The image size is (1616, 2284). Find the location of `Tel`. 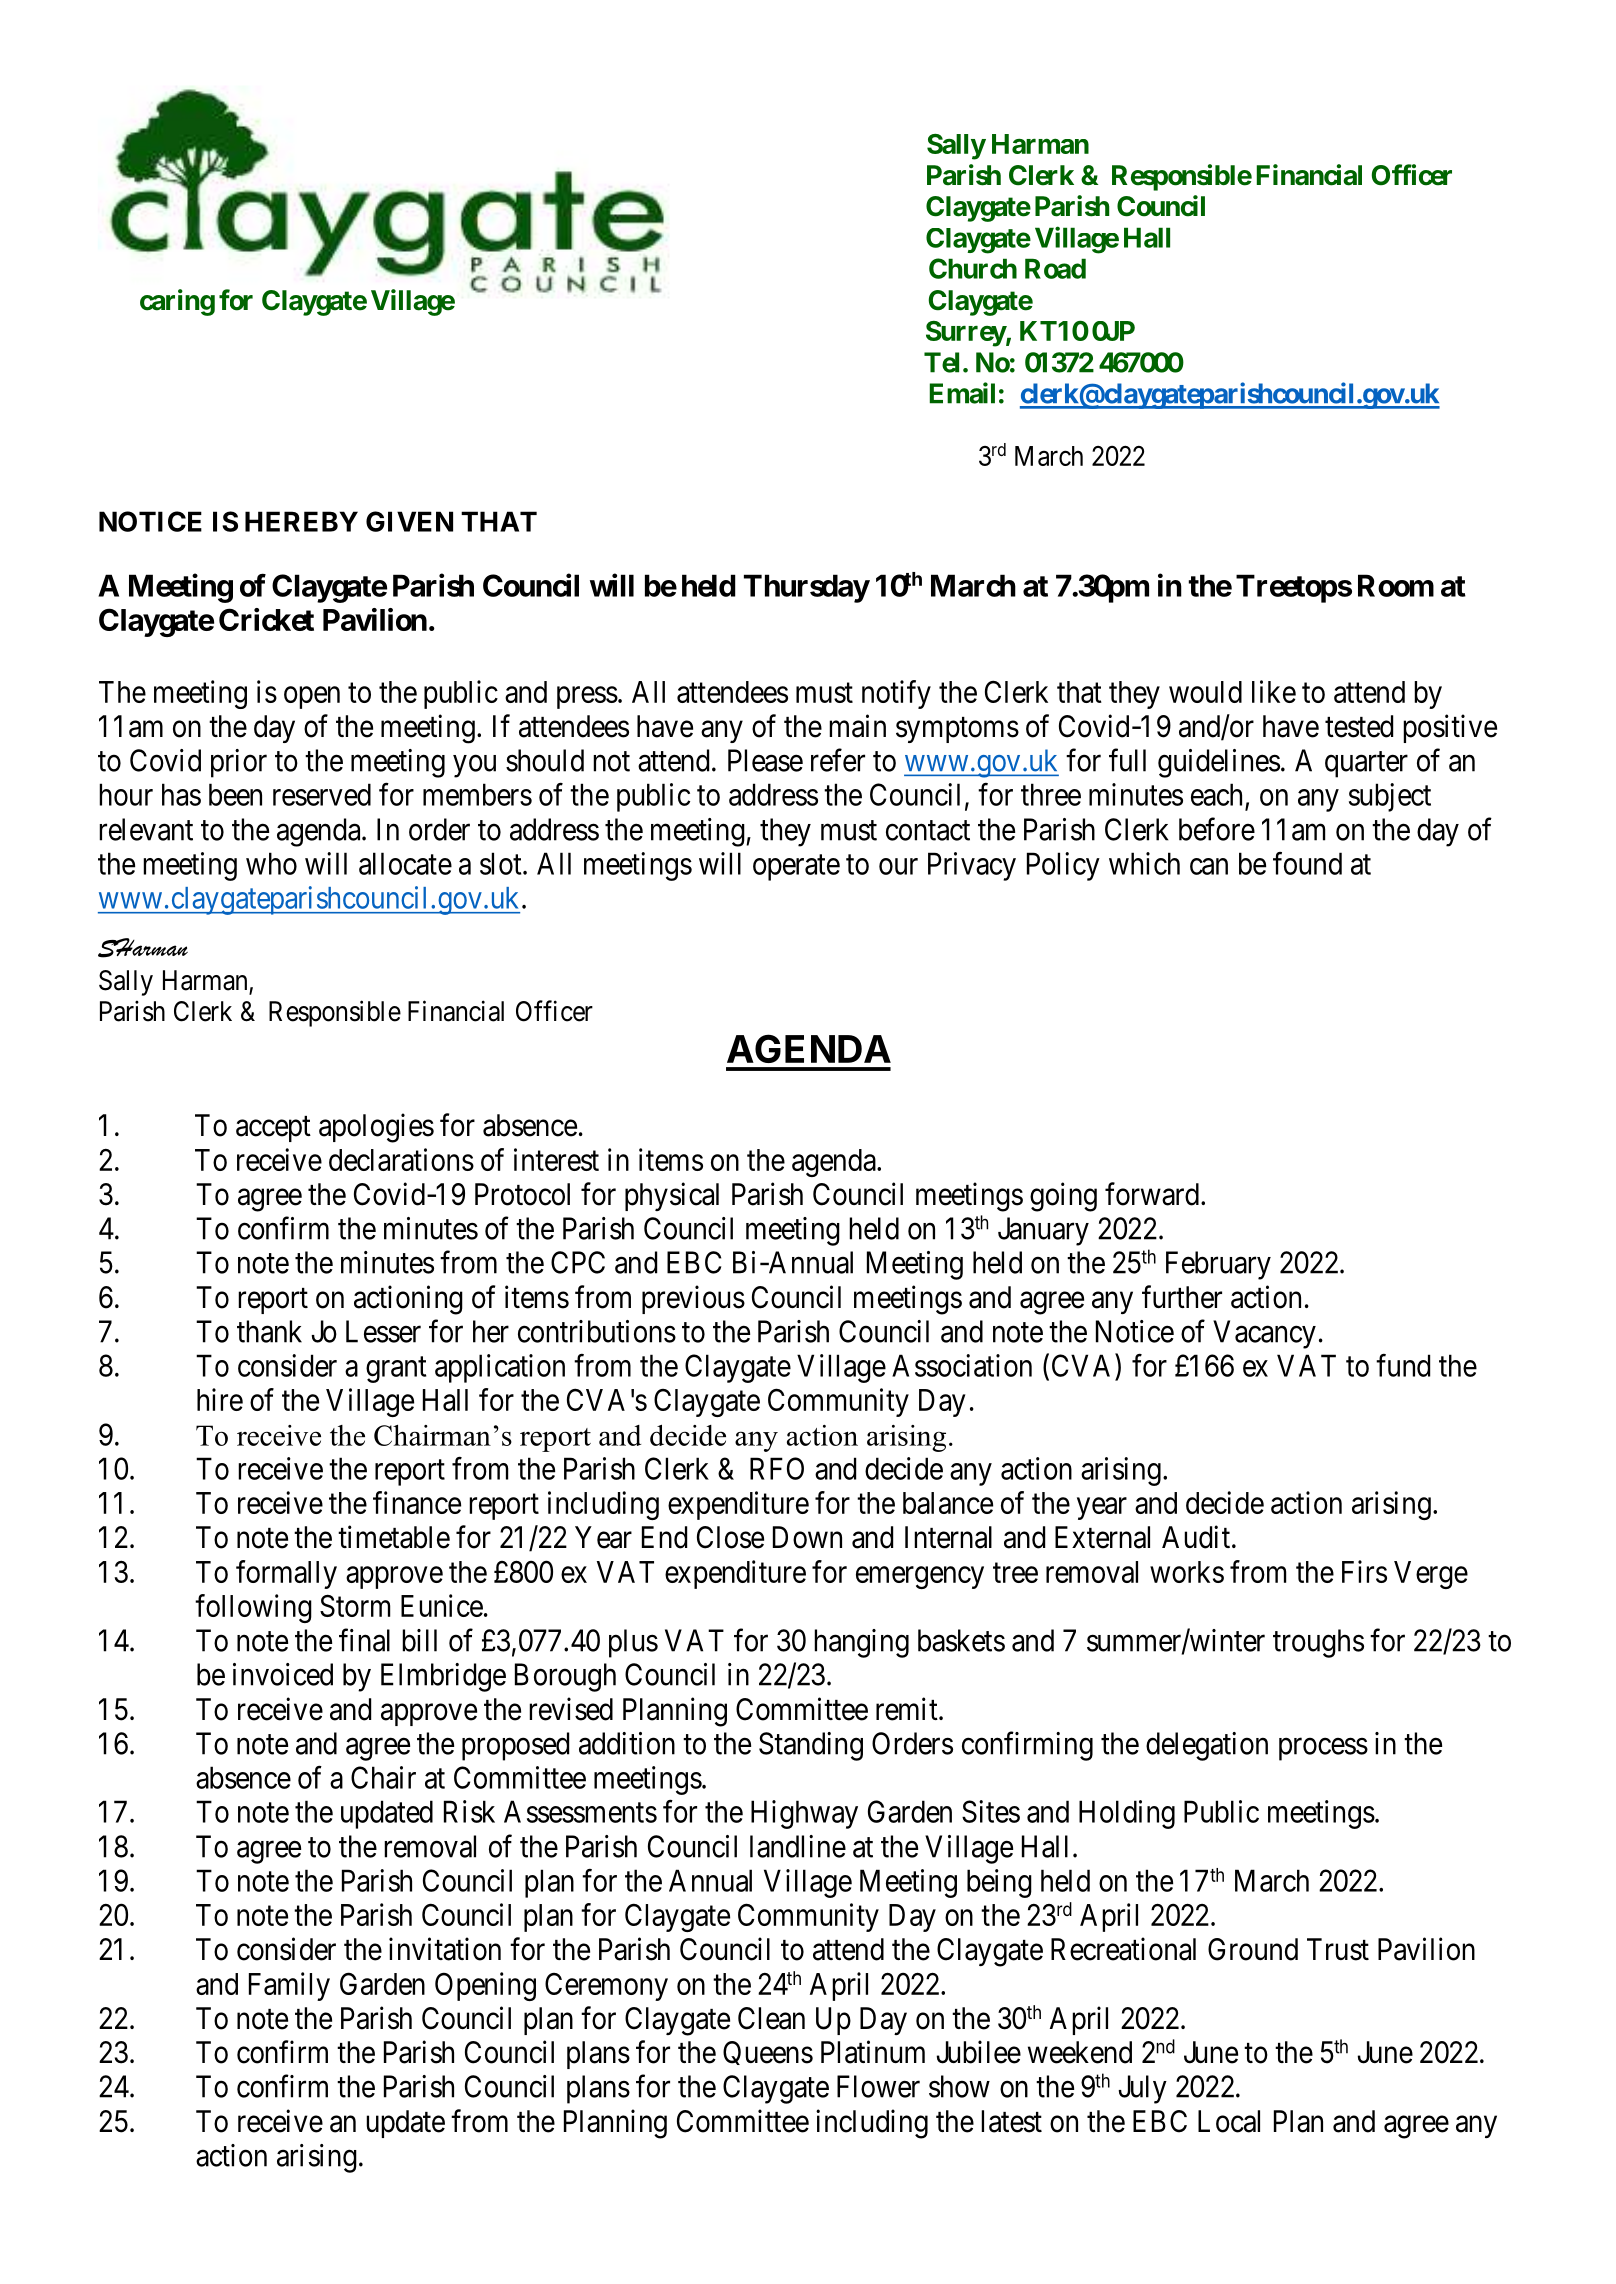

Tel is located at coordinates (941, 362).
